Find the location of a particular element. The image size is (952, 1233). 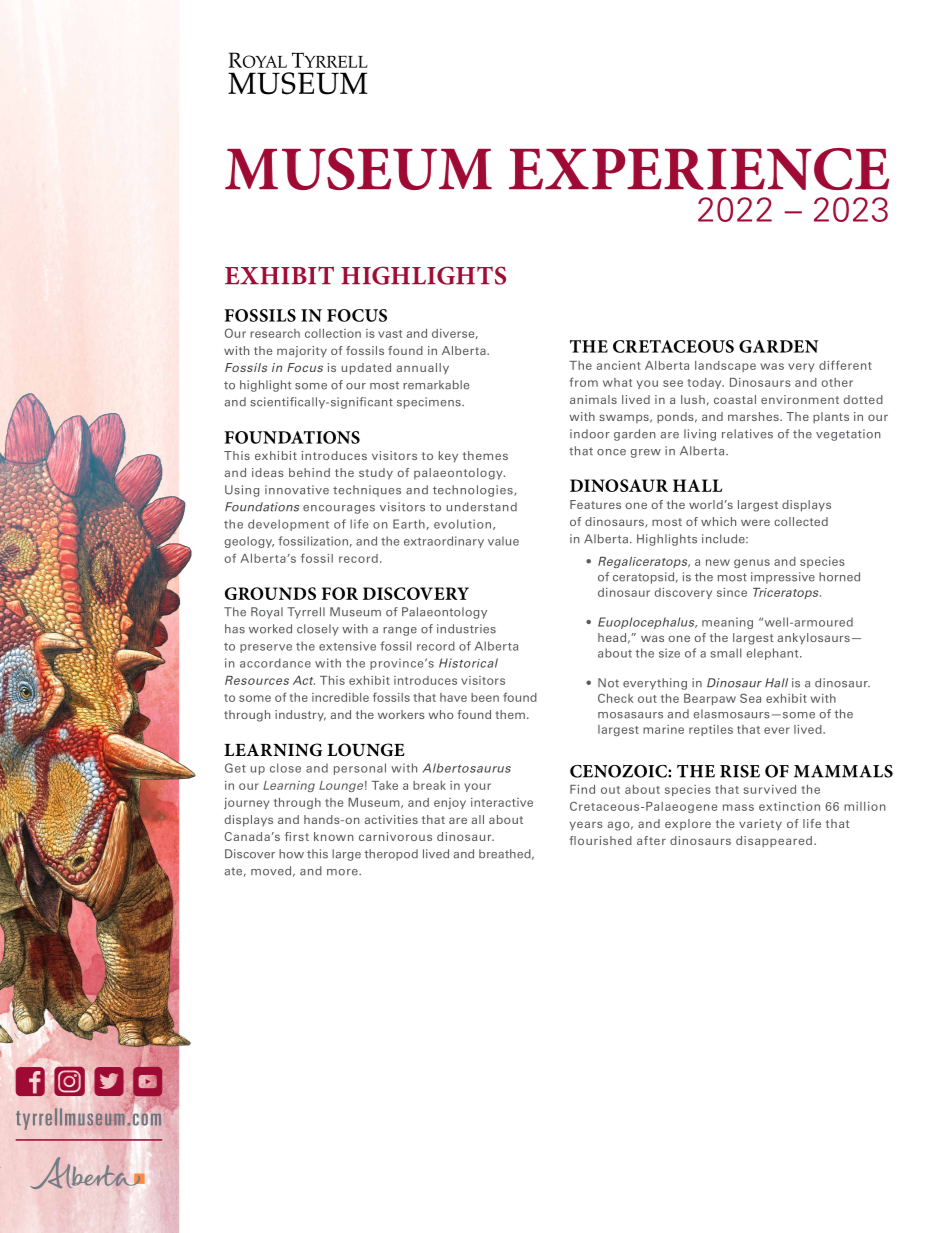

collected is located at coordinates (801, 521).
